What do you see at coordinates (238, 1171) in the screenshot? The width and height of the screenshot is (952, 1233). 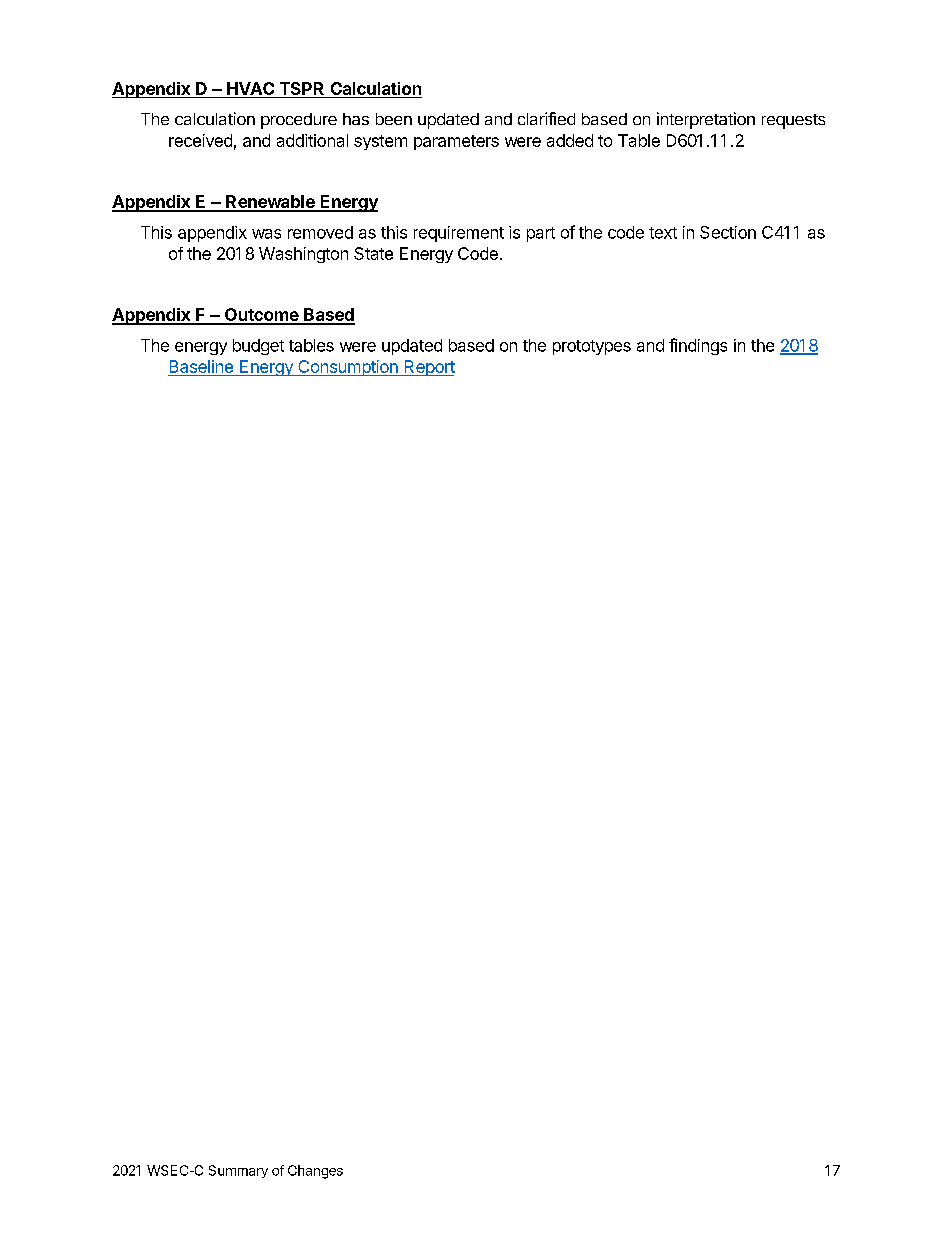 I see `Summary` at bounding box center [238, 1171].
